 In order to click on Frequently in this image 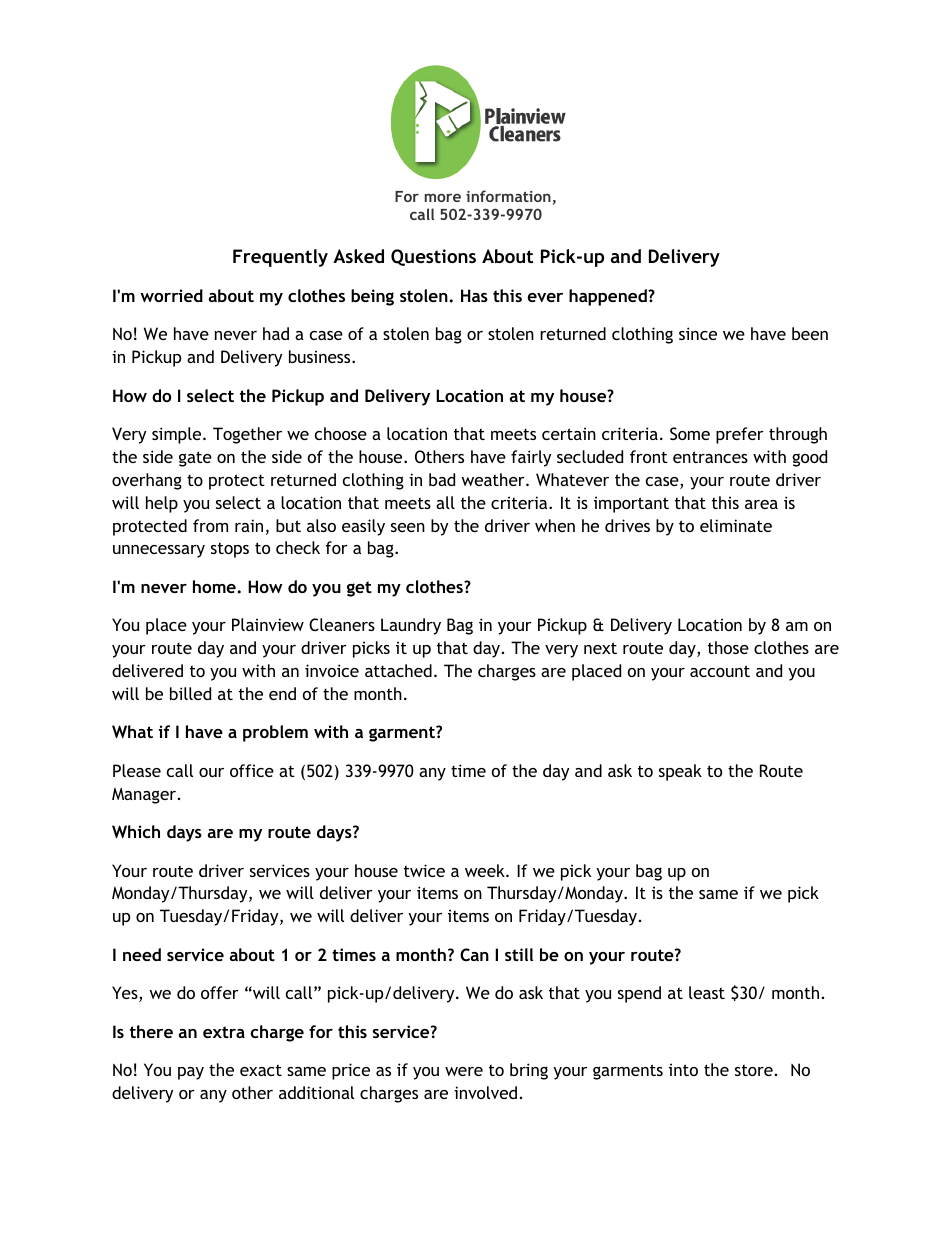, I will do `click(280, 258)`.
